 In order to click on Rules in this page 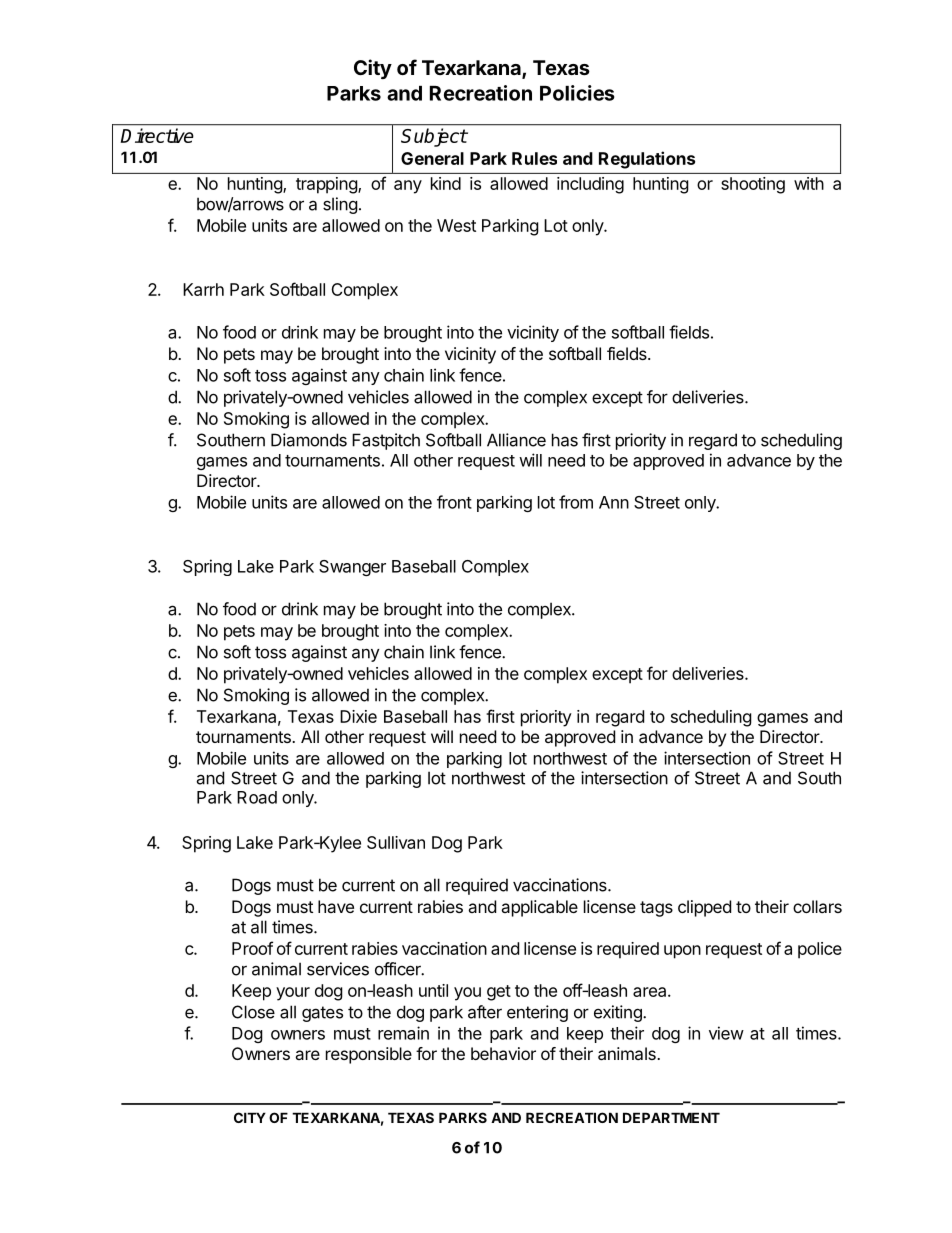, I will do `click(534, 158)`.
